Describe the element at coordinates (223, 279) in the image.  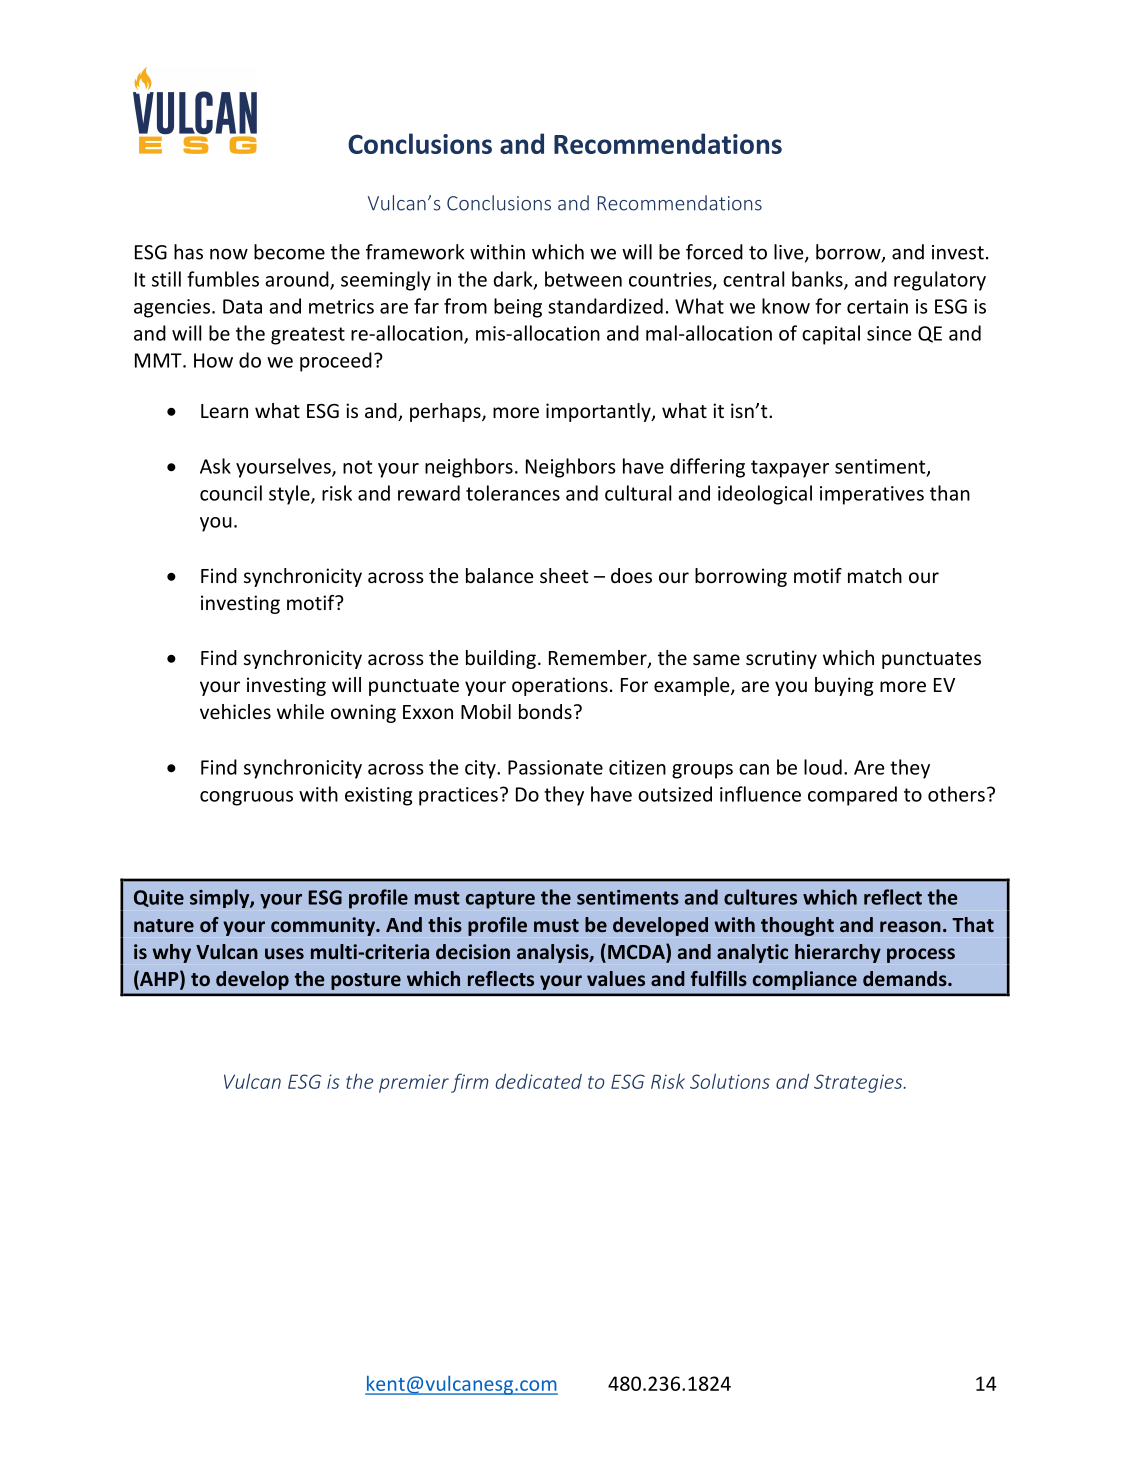
I see `fumbles` at that location.
